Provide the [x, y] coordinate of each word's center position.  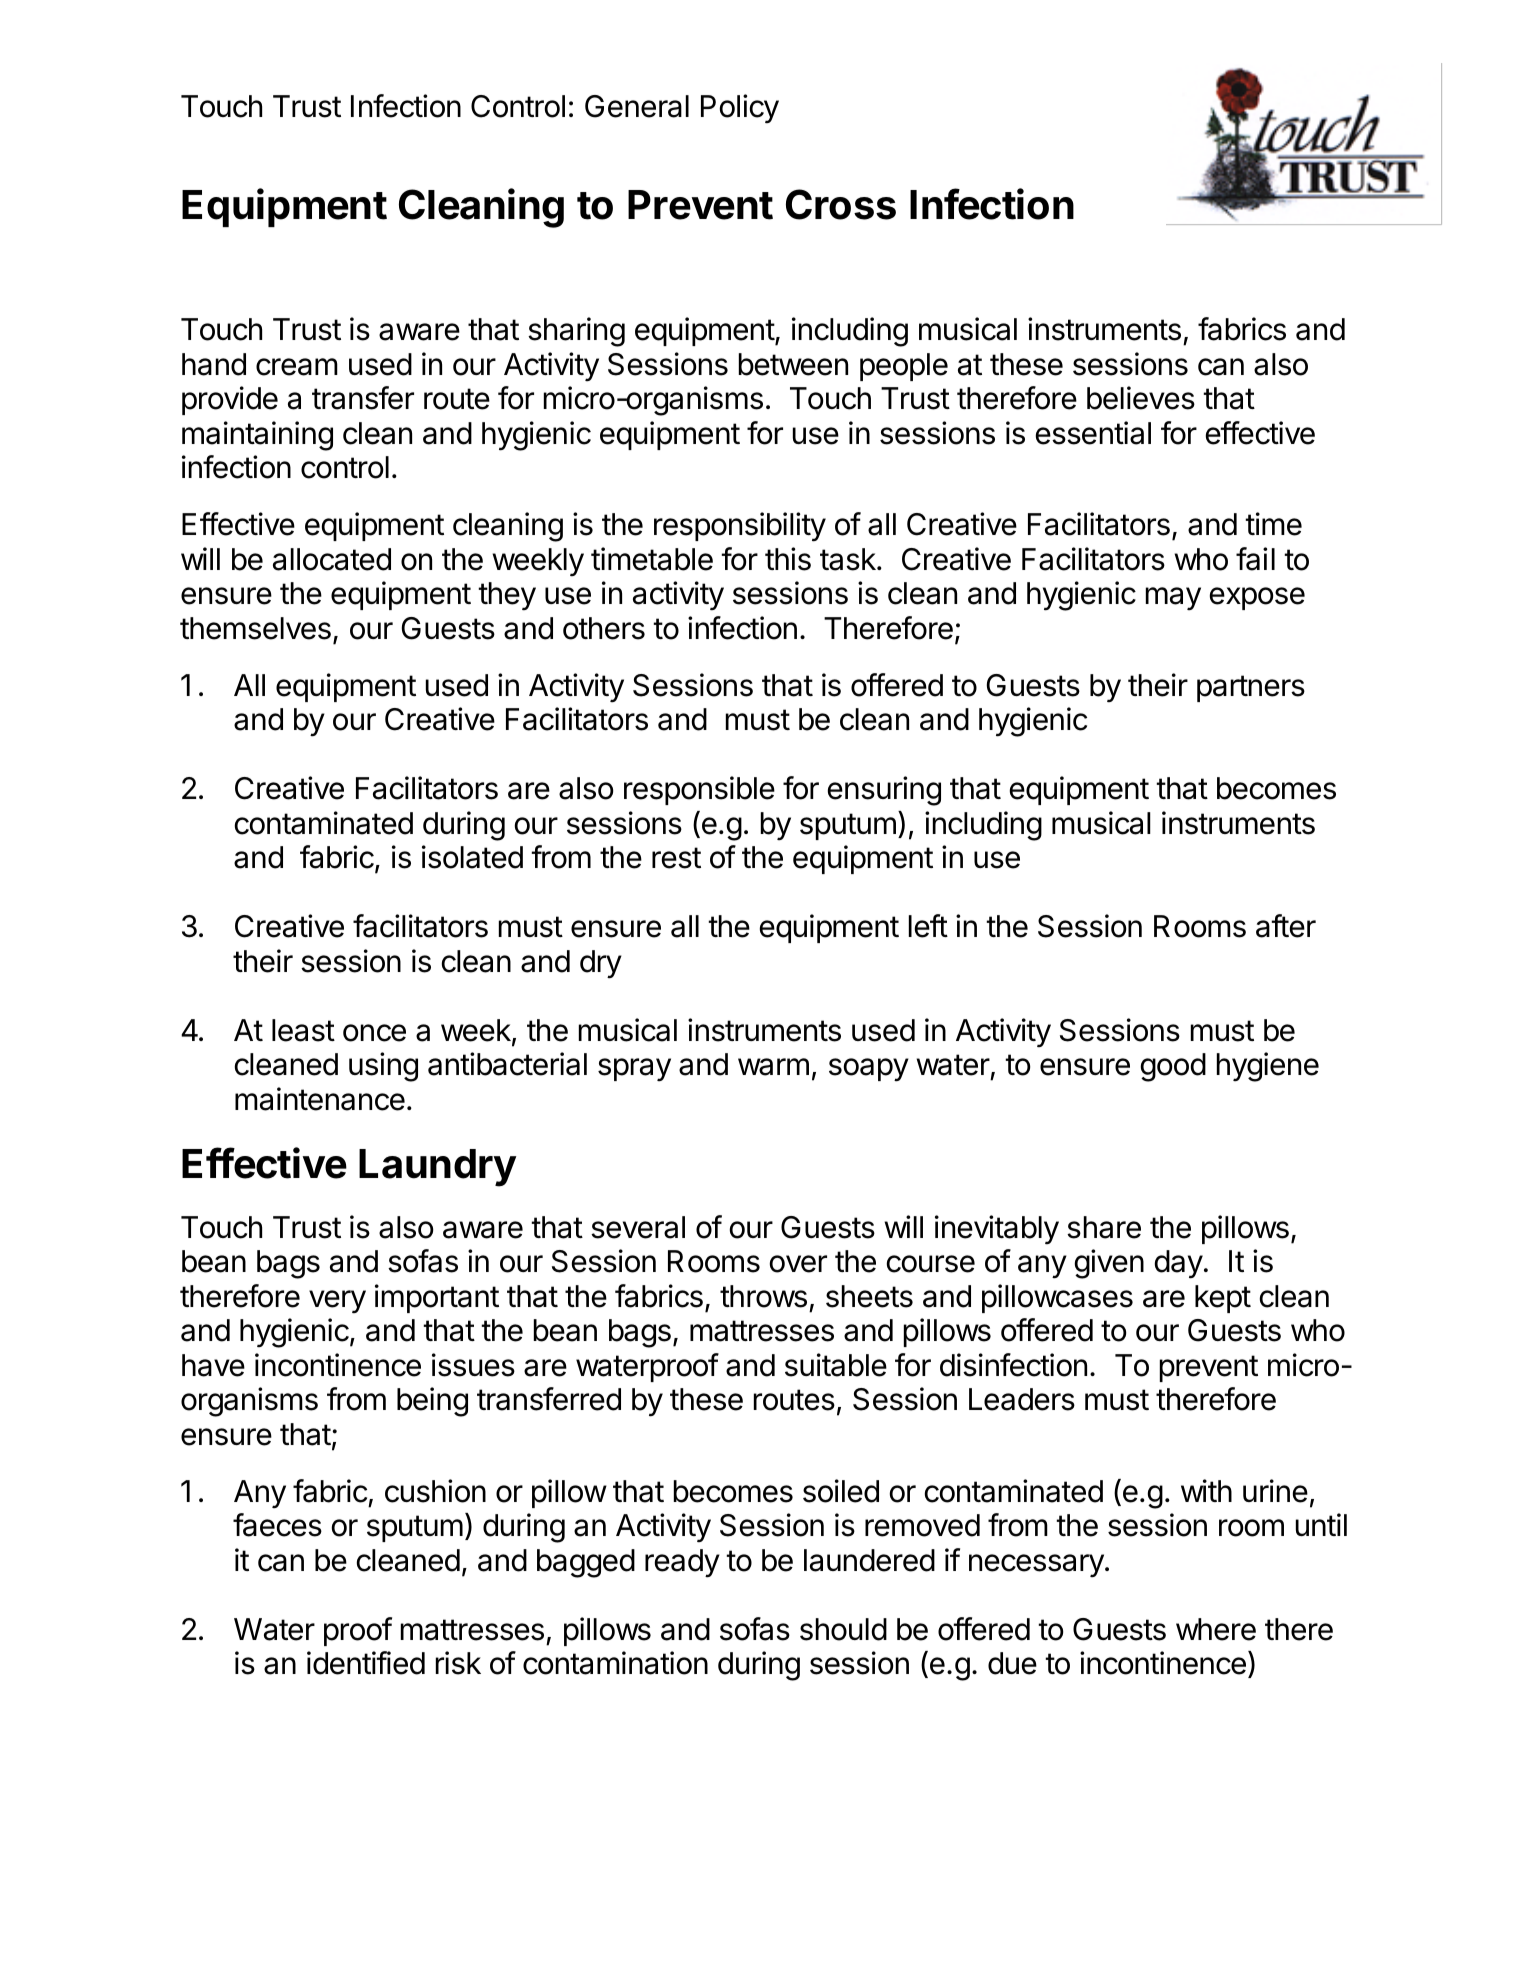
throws [763, 1296]
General [637, 106]
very [337, 1302]
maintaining [257, 436]
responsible [699, 790]
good [1173, 1067]
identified [366, 1663]
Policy [740, 109]
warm [773, 1067]
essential [1093, 433]
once [374, 1033]
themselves [255, 628]
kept [1223, 1299]
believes [1141, 398]
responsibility [740, 527]
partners [1251, 688]
